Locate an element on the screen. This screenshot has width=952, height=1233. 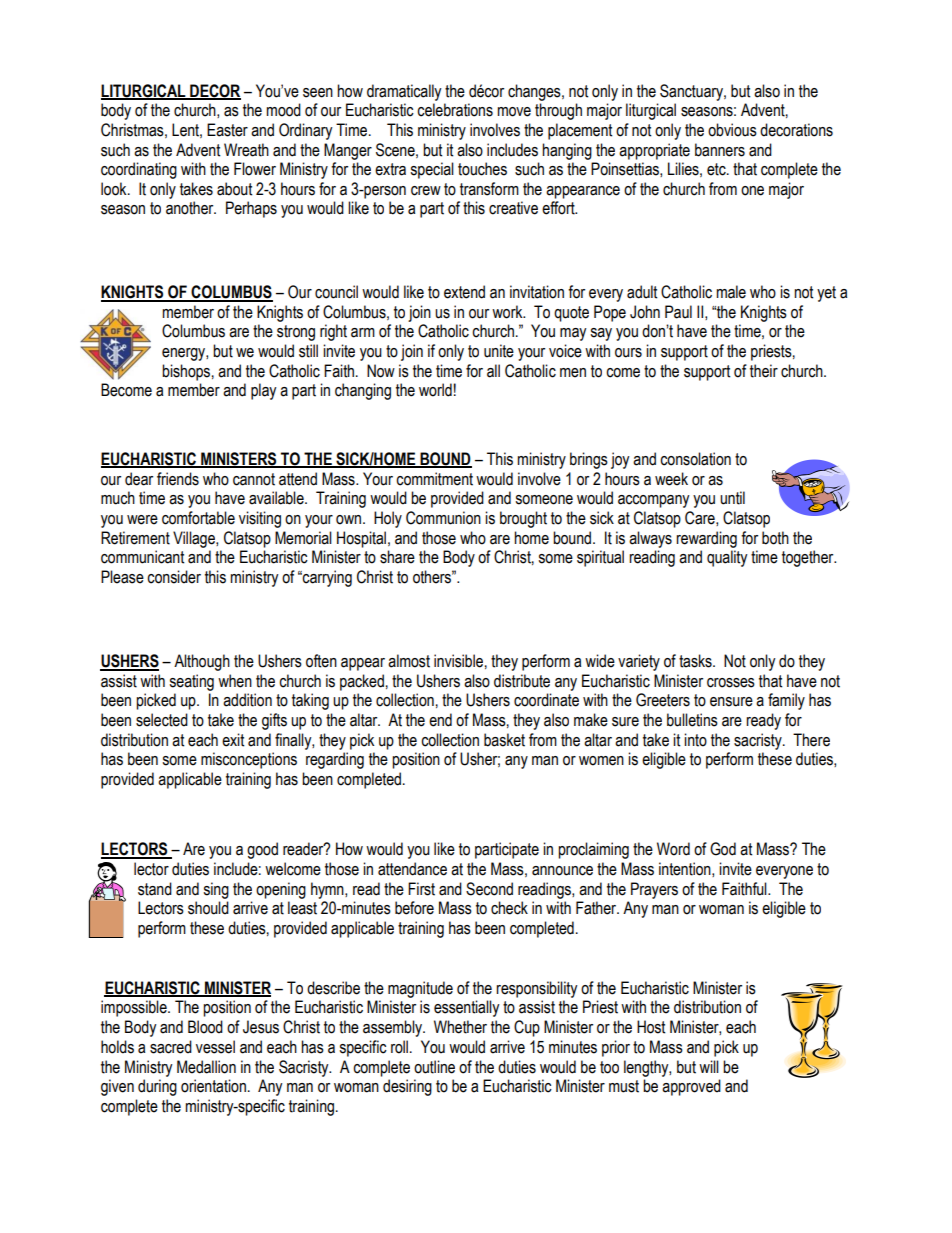
celebrations is located at coordinates (455, 110).
